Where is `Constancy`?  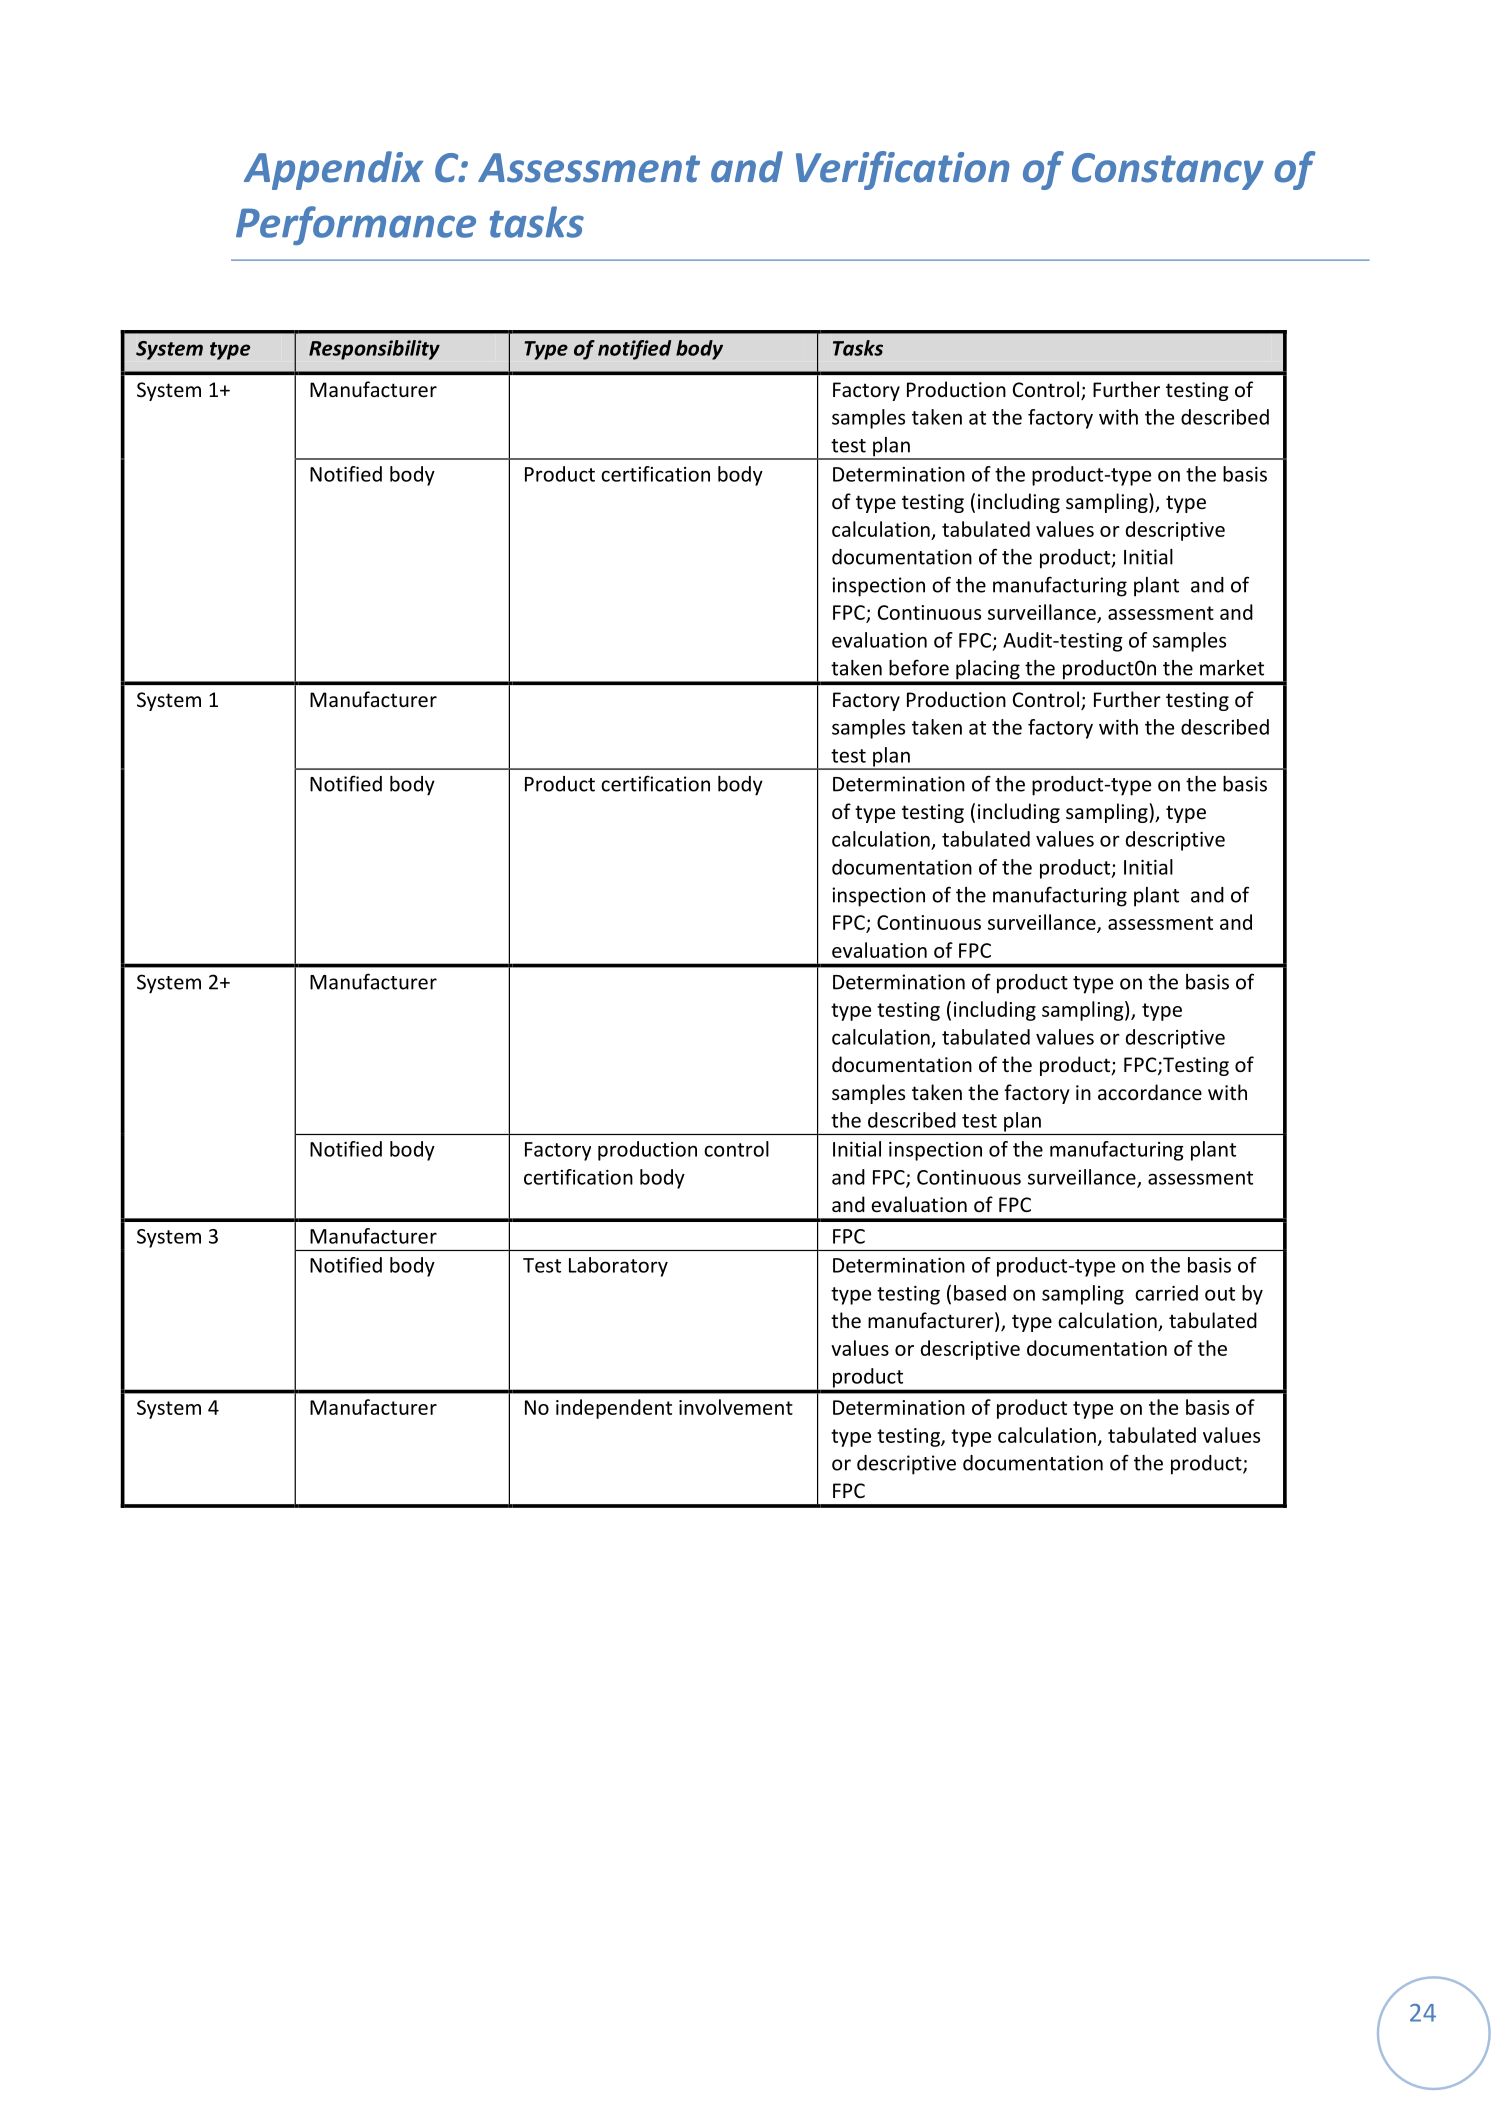
Constancy is located at coordinates (1168, 171).
